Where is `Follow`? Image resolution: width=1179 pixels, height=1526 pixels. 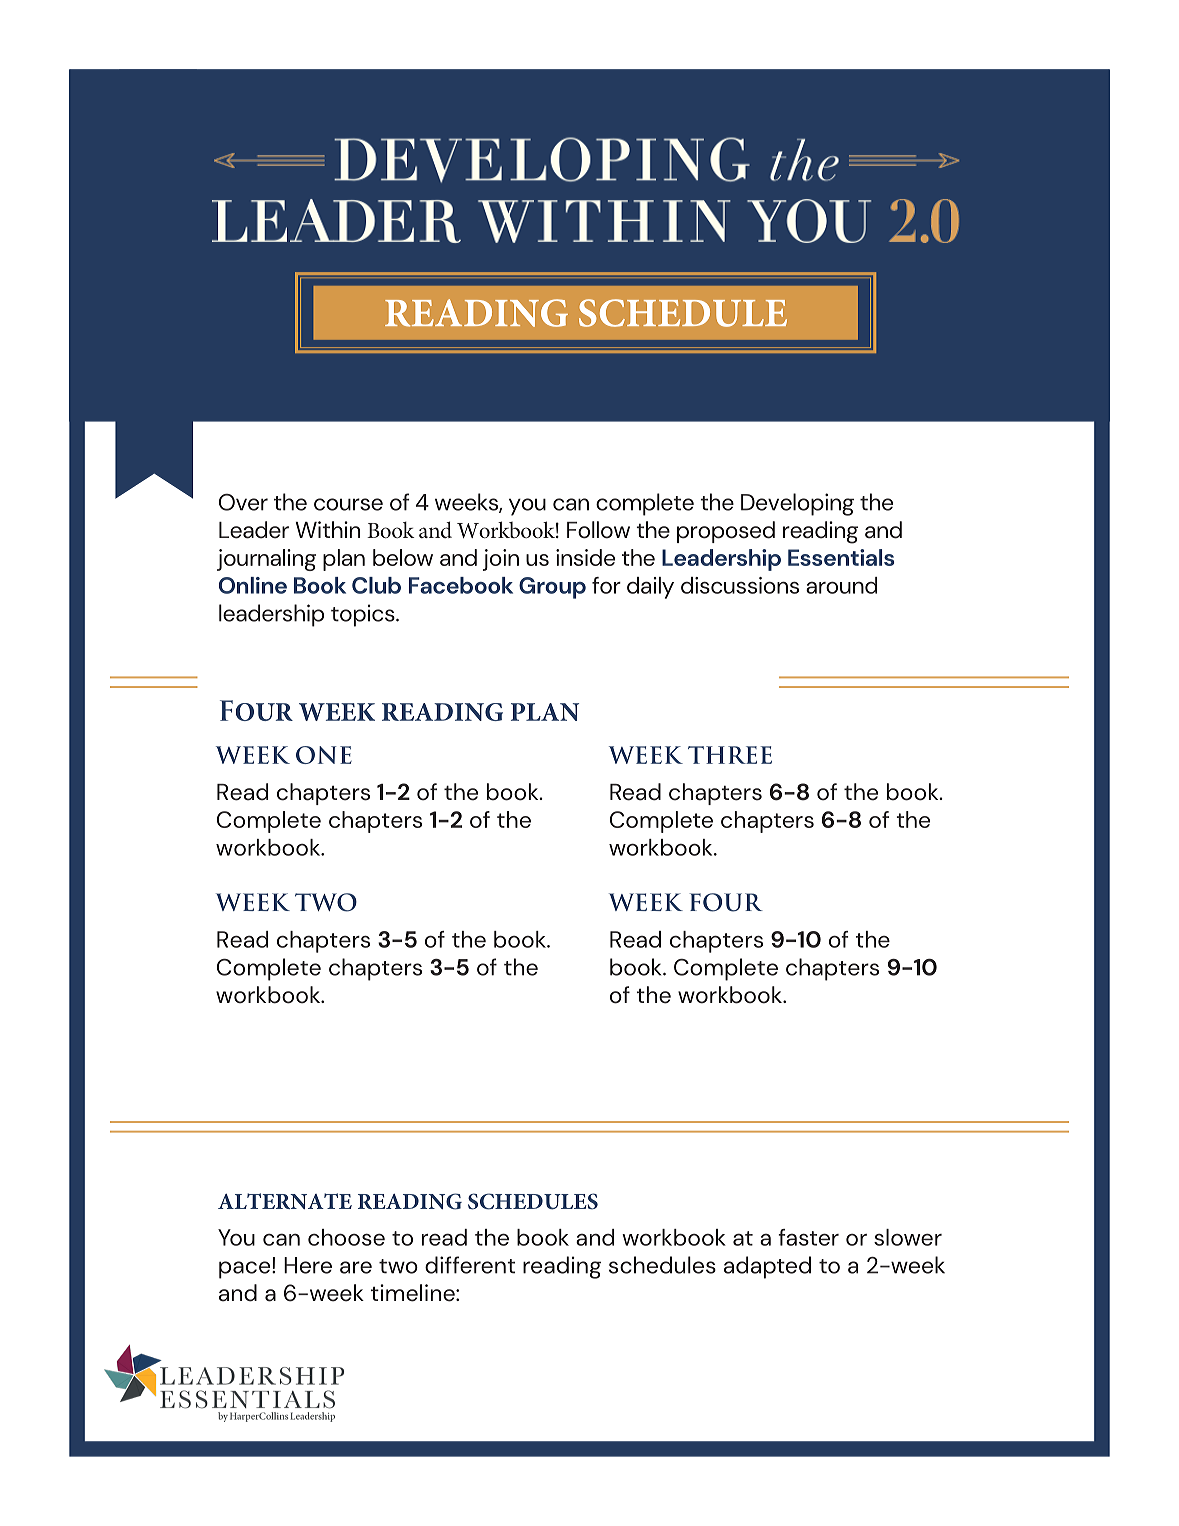
Follow is located at coordinates (598, 530).
